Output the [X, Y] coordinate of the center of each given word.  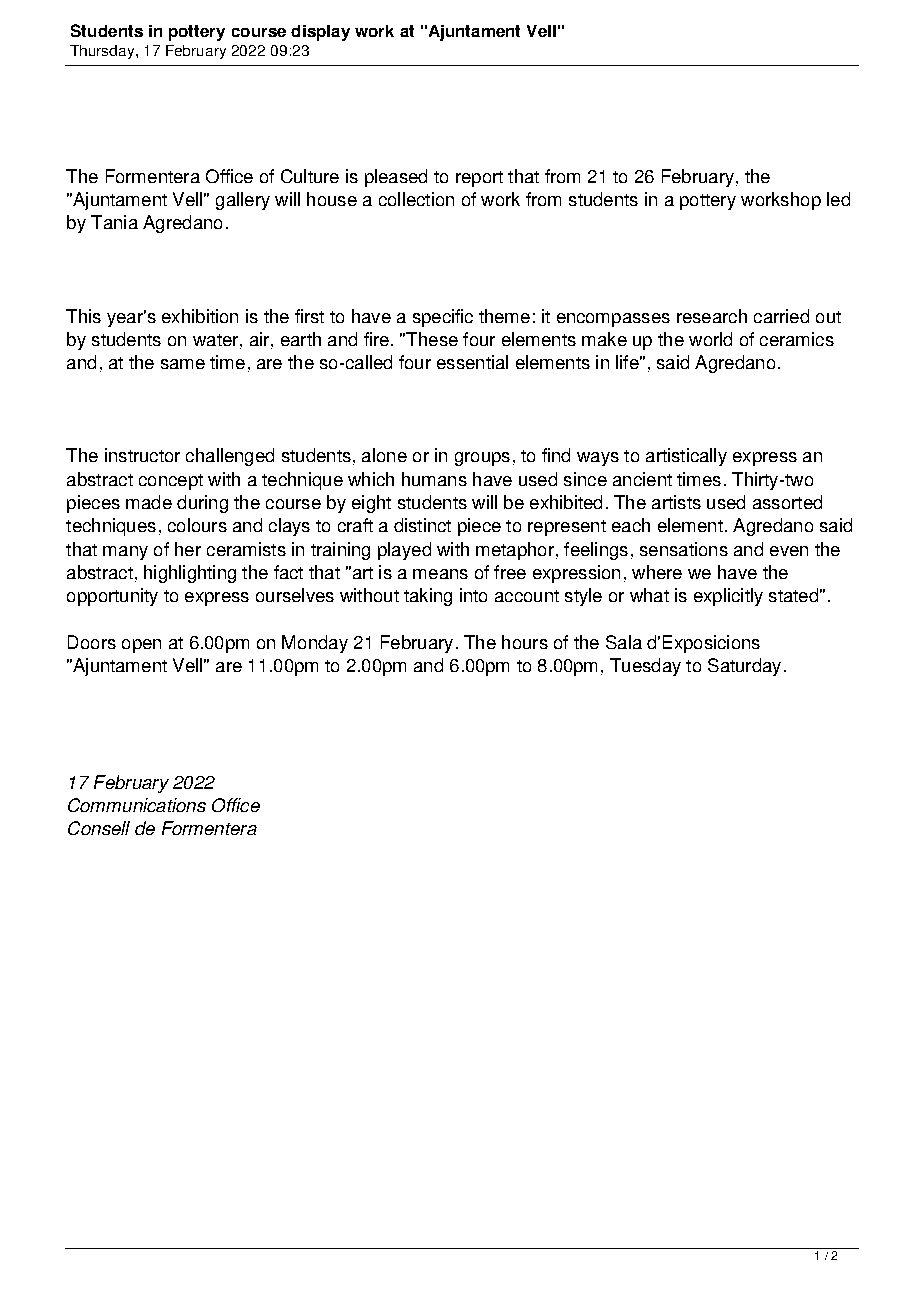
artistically [686, 457]
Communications [137, 805]
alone [384, 455]
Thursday [103, 52]
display [320, 33]
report [479, 179]
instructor [142, 455]
